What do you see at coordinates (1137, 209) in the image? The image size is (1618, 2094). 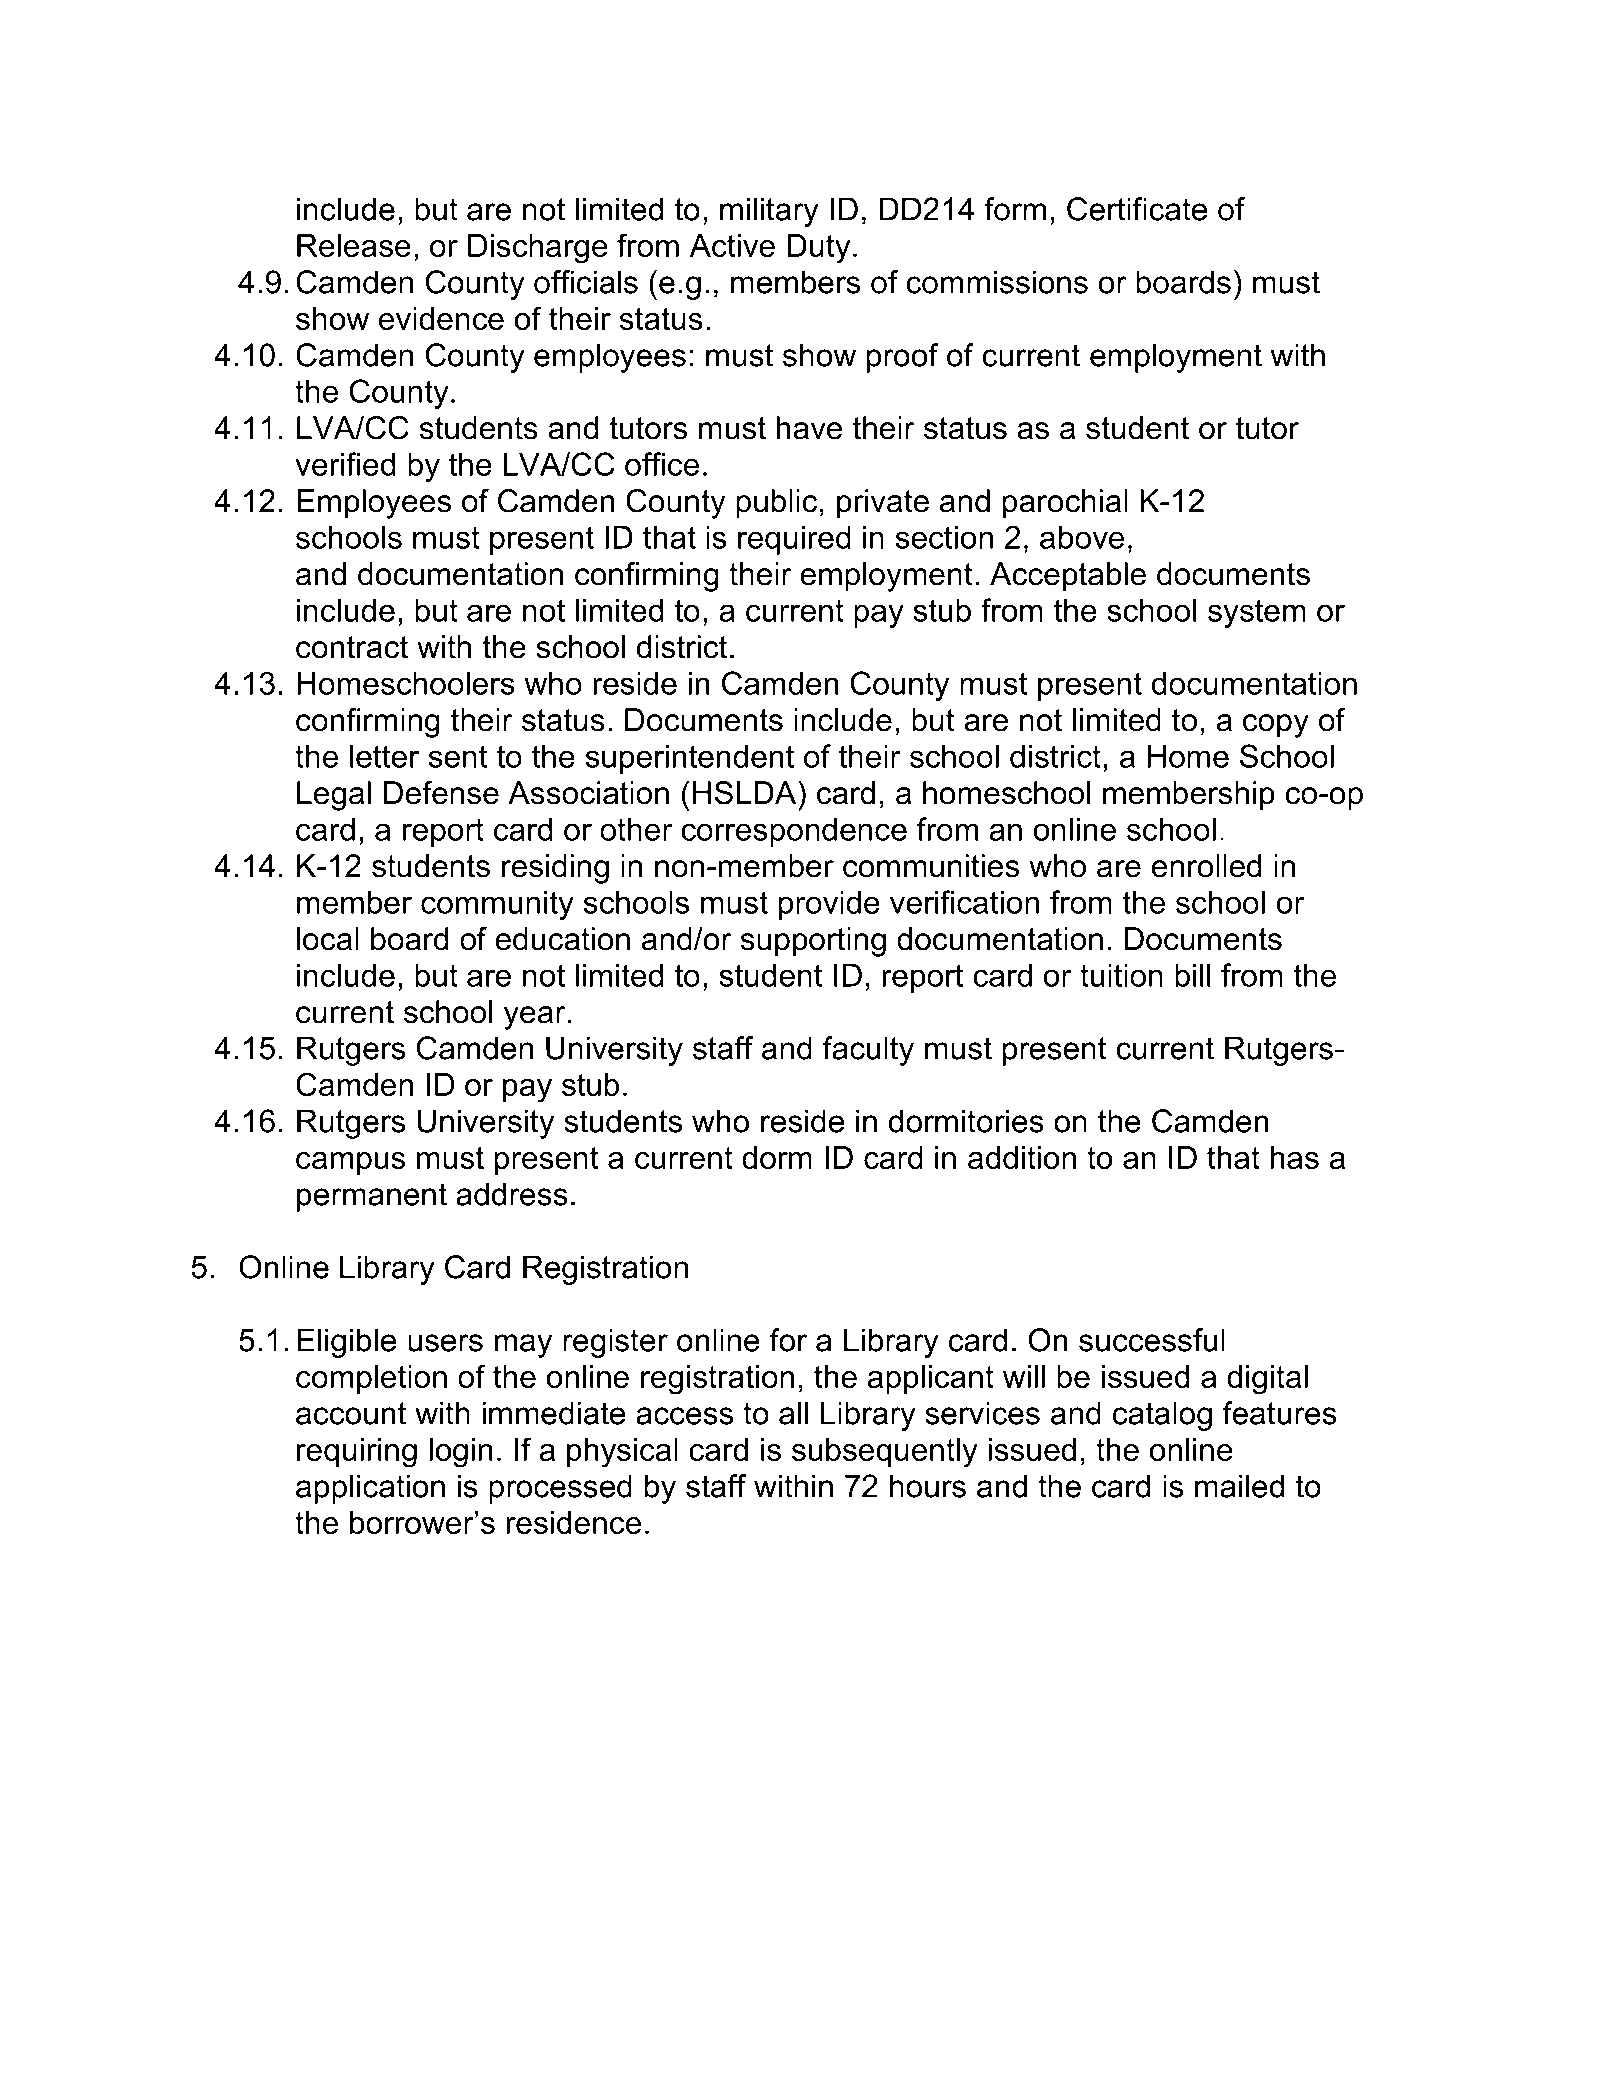 I see `Certificate` at bounding box center [1137, 209].
